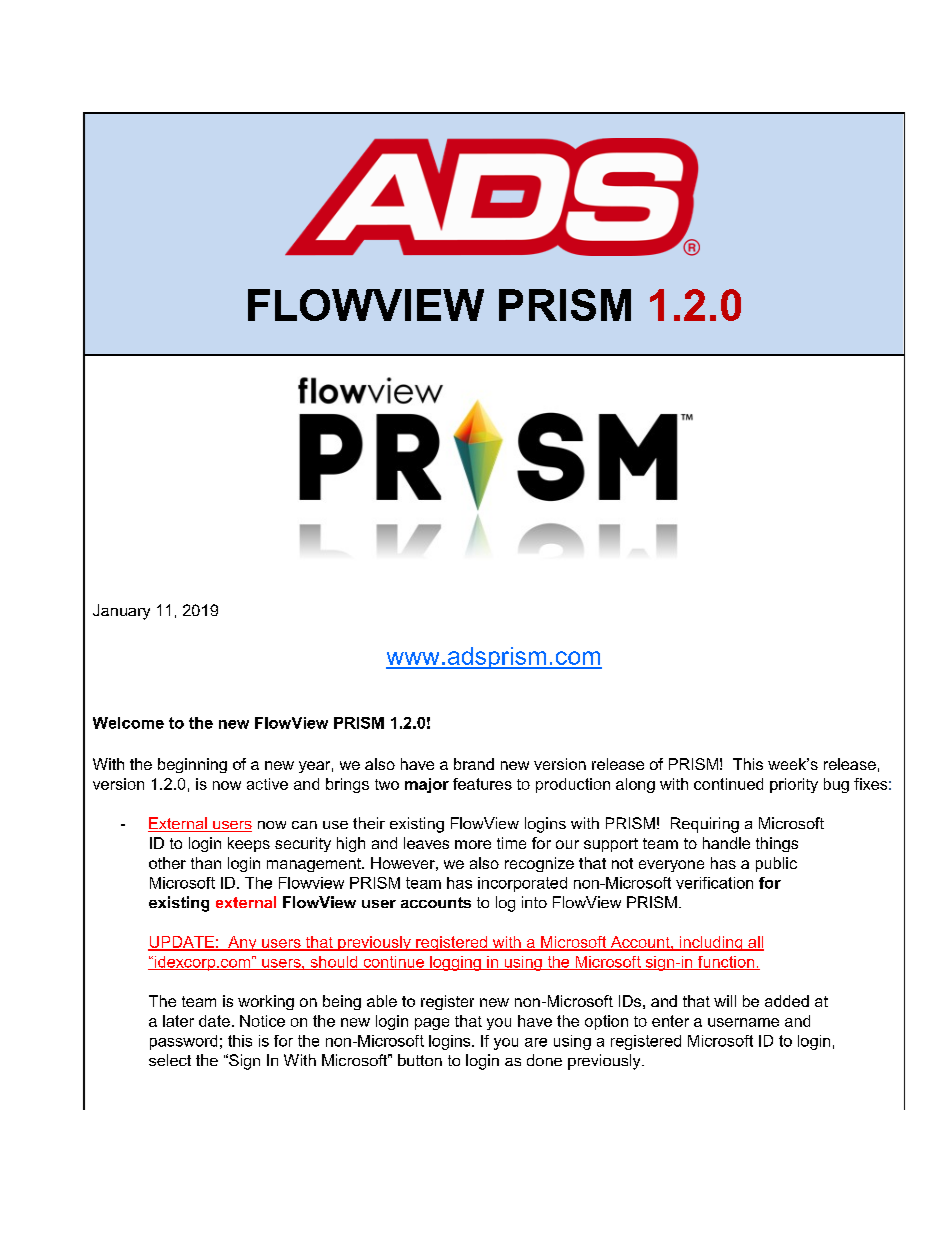 The width and height of the document is (952, 1233). I want to click on January, so click(121, 612).
